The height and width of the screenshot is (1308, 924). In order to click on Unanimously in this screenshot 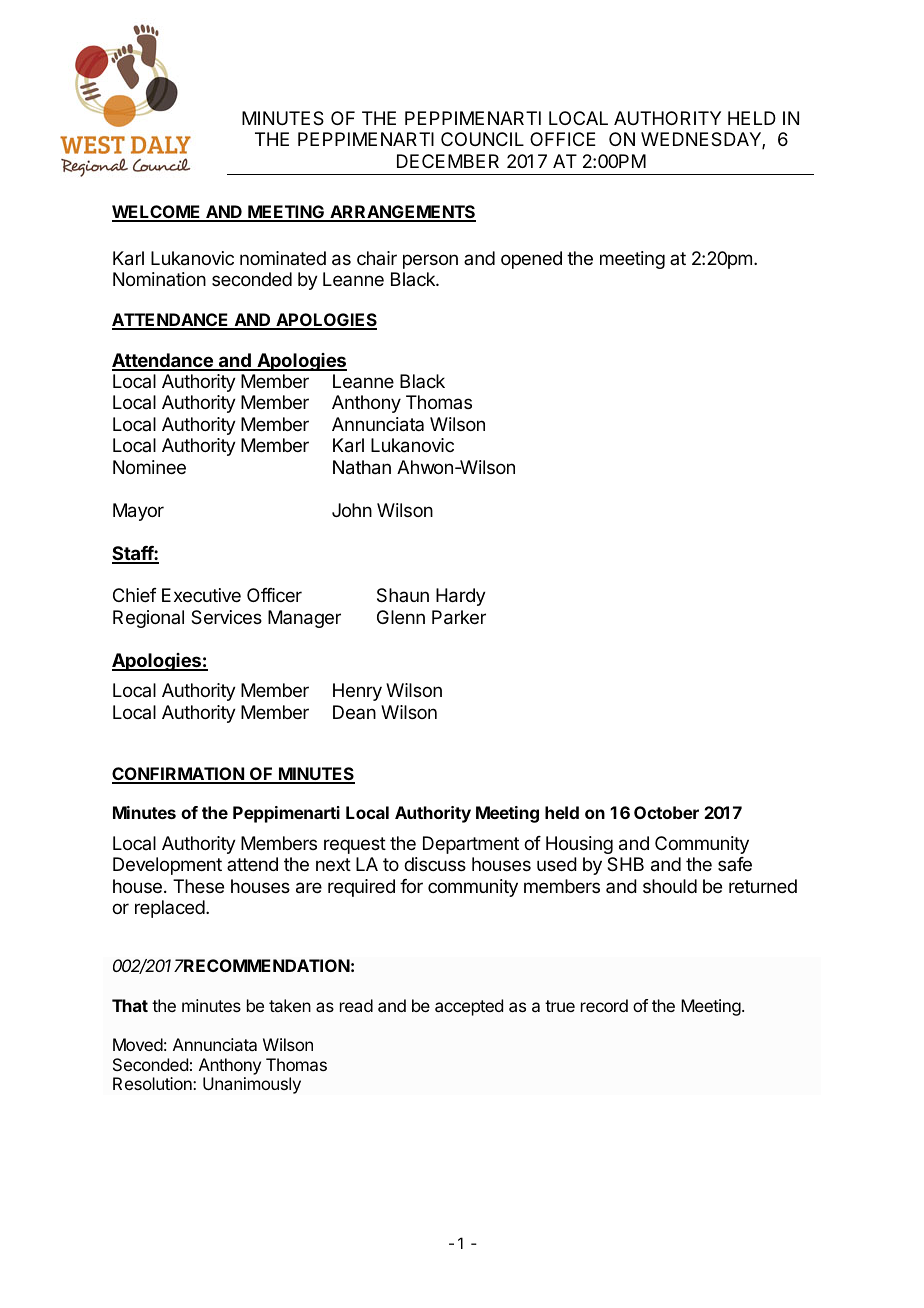, I will do `click(252, 1085)`.
